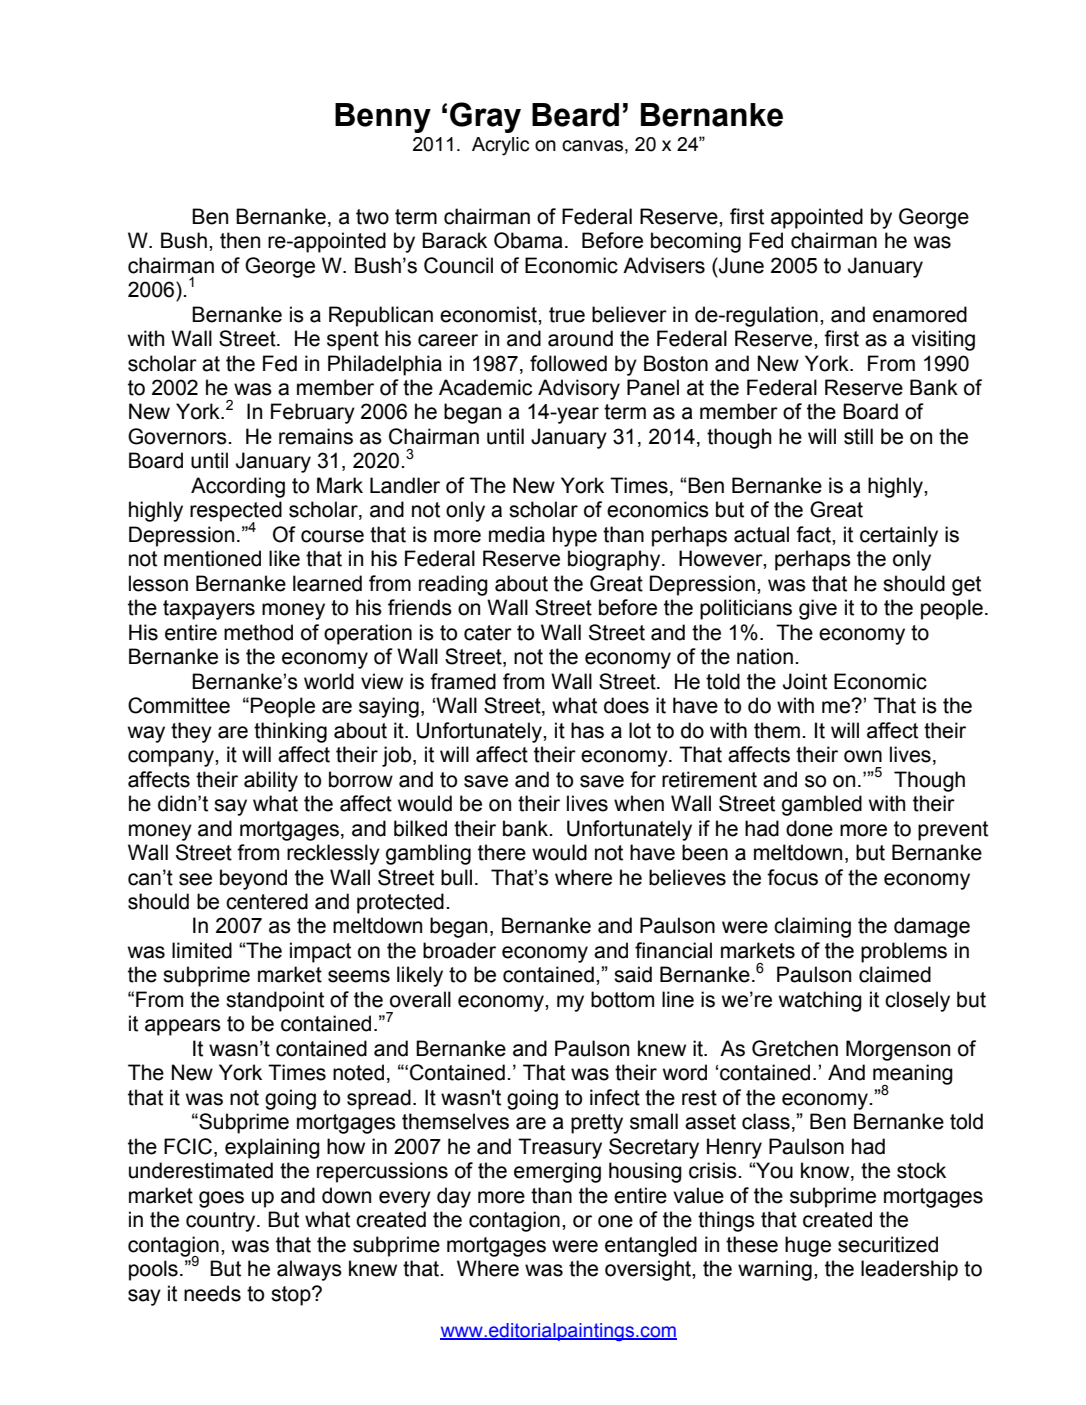 This page has height=1405, width=1086. What do you see at coordinates (909, 1270) in the page?
I see `leadership` at bounding box center [909, 1270].
